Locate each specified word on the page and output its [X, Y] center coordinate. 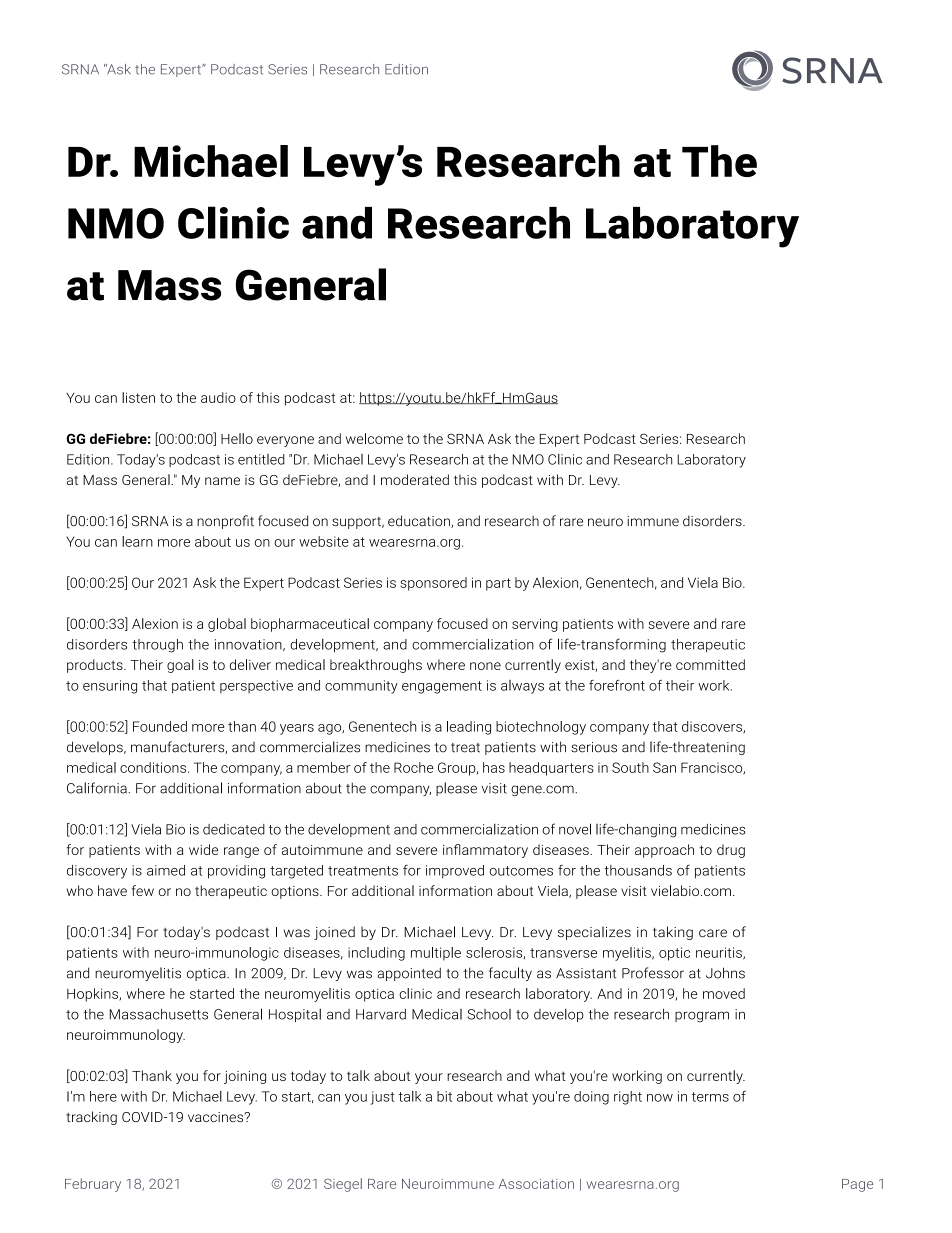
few [143, 890]
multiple [436, 954]
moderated [415, 479]
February [93, 1185]
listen [138, 397]
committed [710, 664]
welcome [374, 438]
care [713, 933]
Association [536, 1184]
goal [180, 666]
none [485, 666]
